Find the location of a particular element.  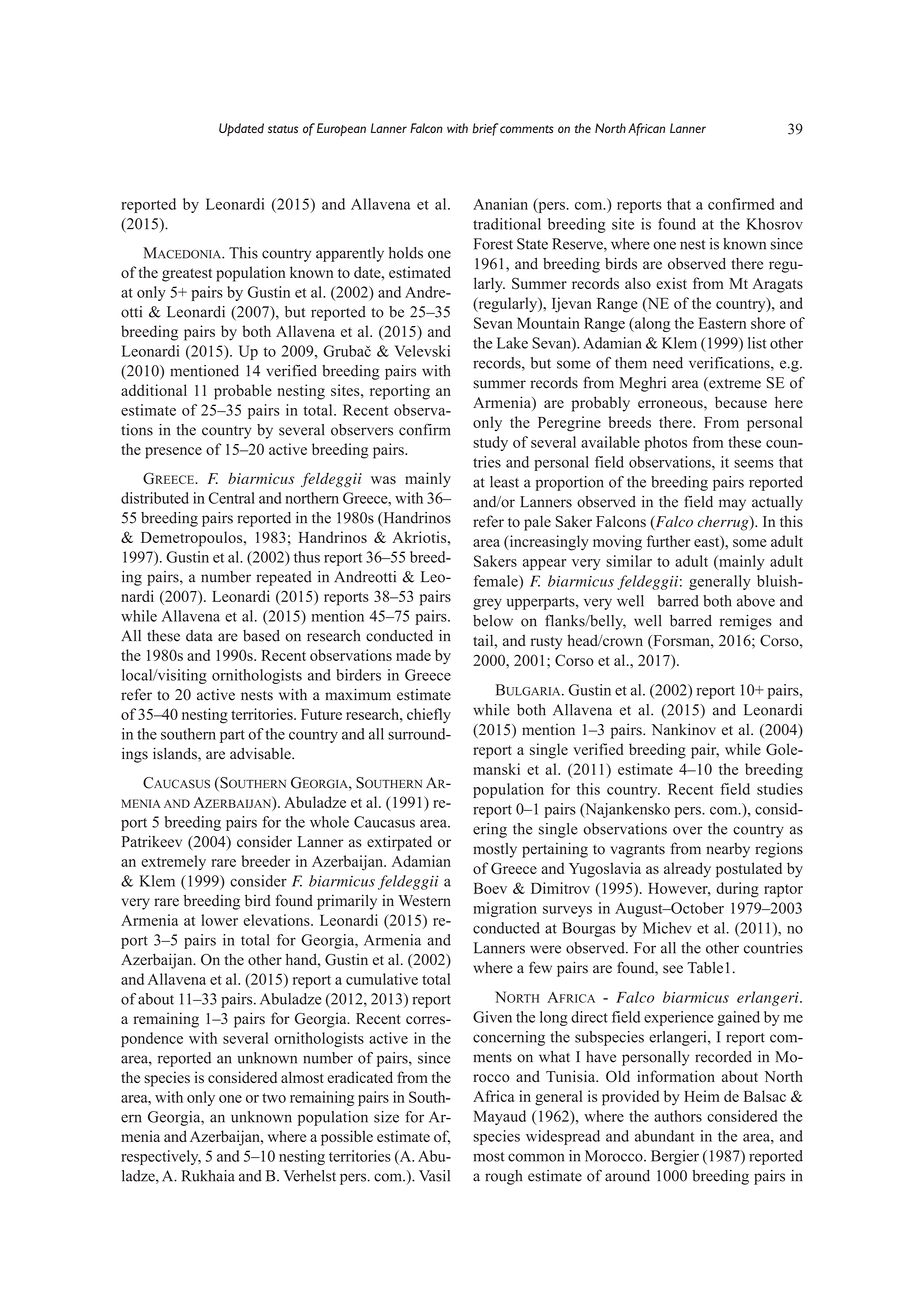

migration is located at coordinates (505, 909).
